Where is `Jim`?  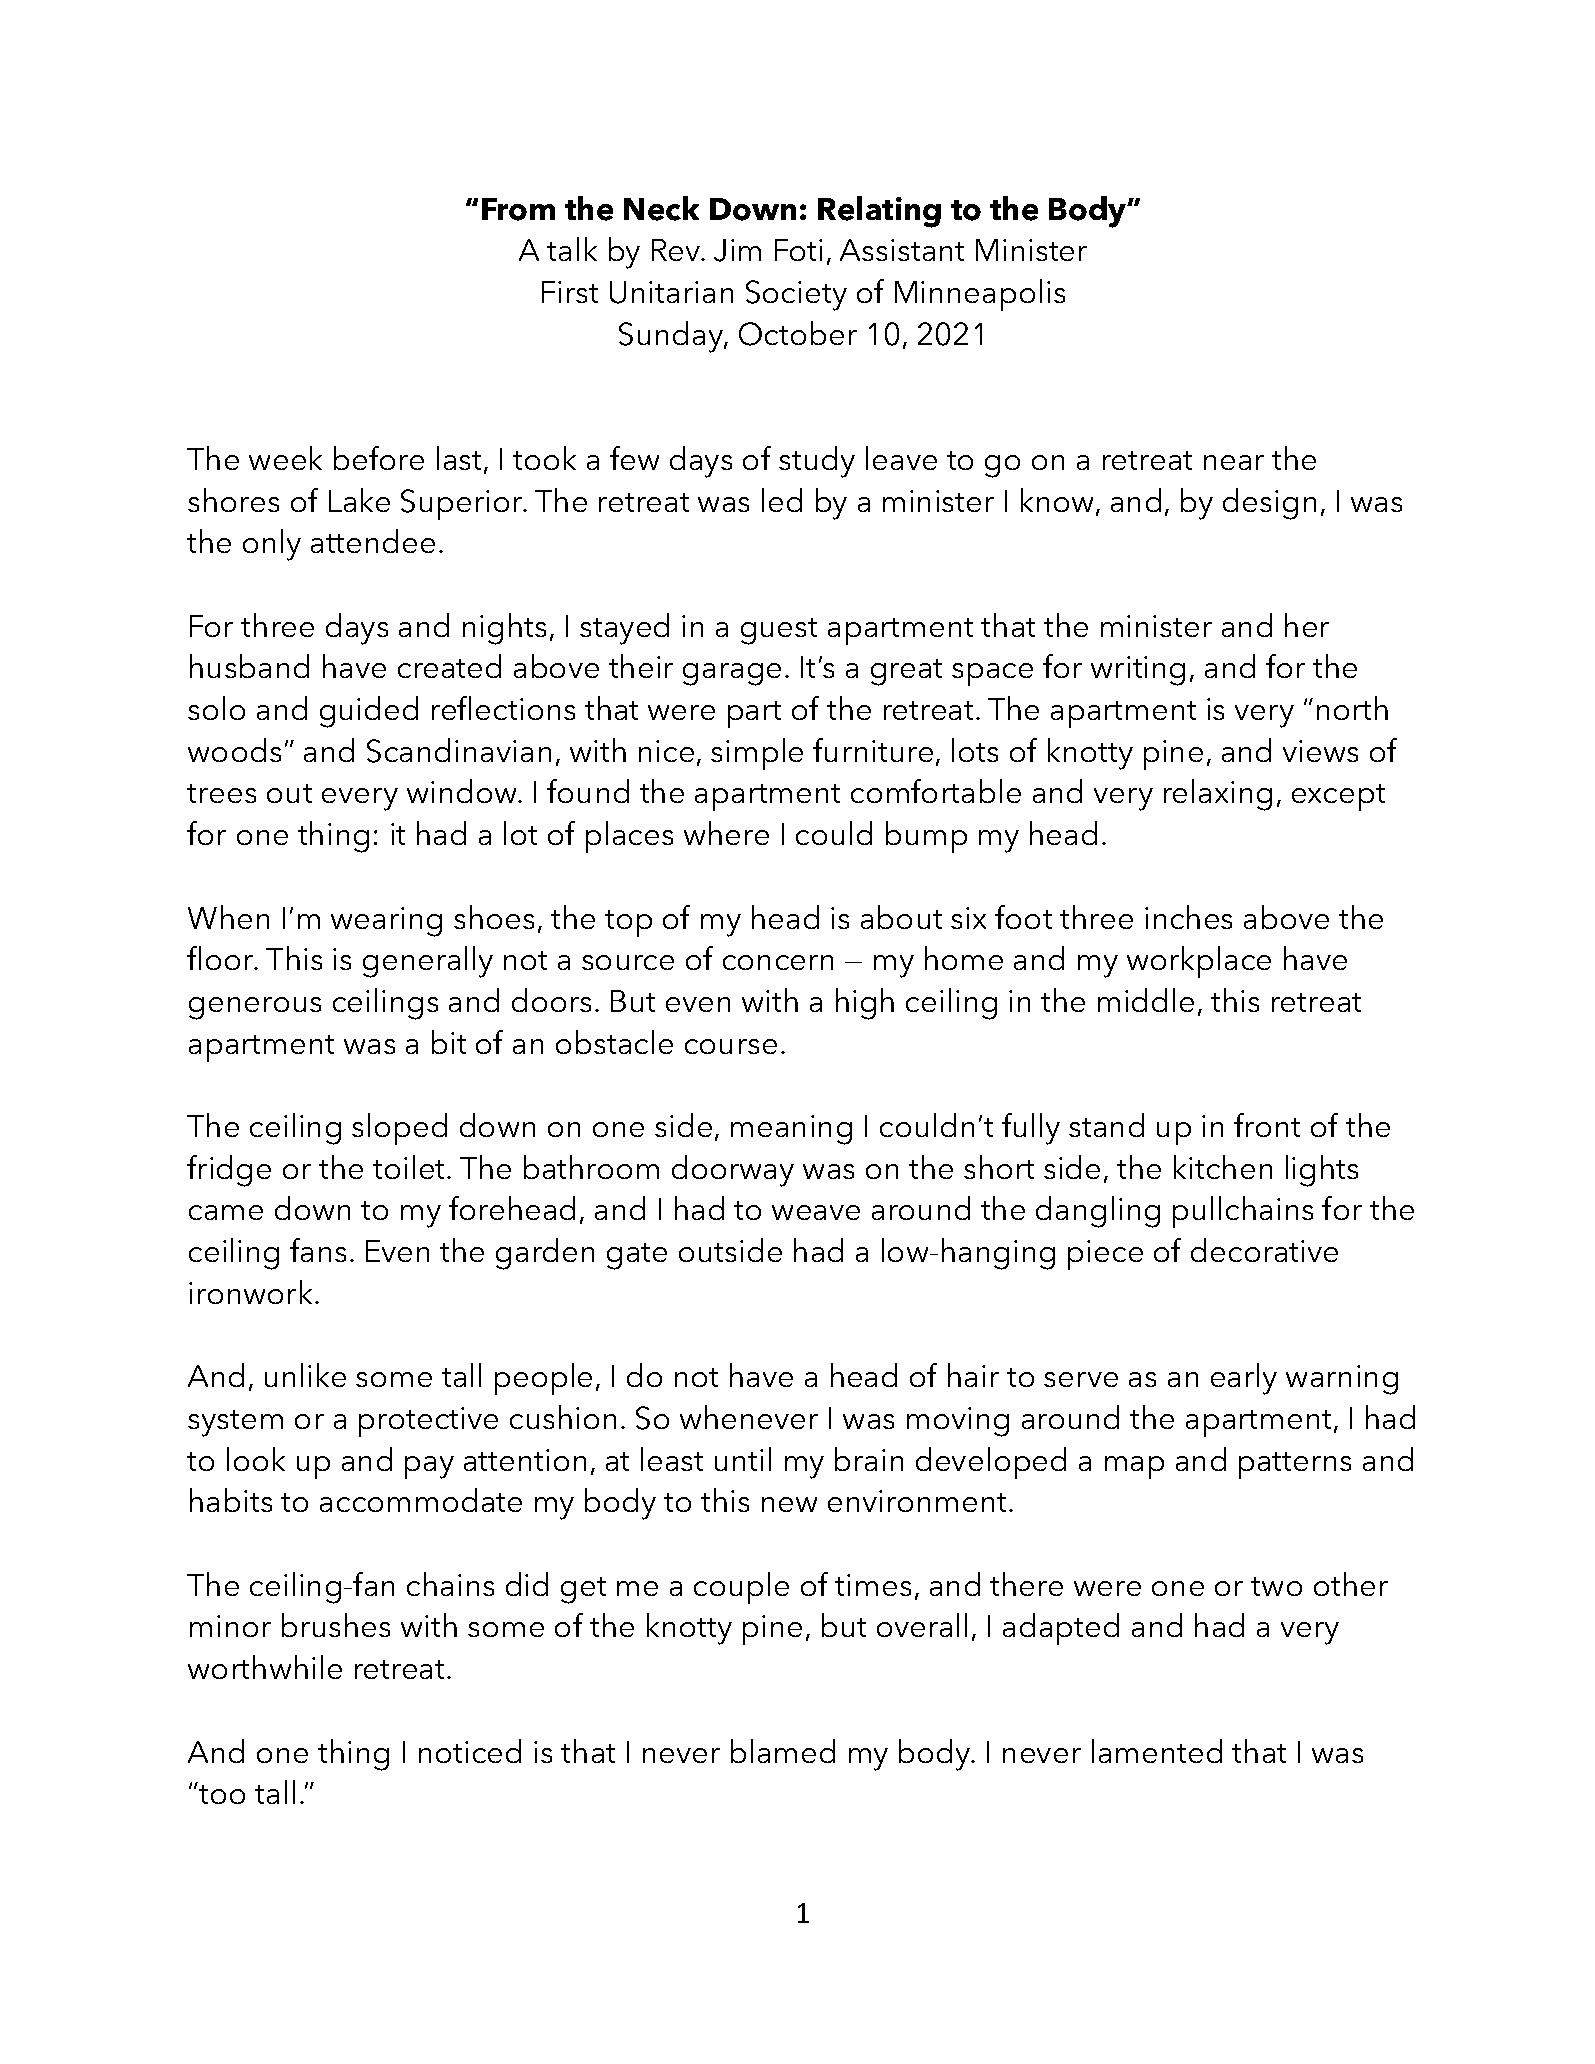 Jim is located at coordinates (737, 250).
